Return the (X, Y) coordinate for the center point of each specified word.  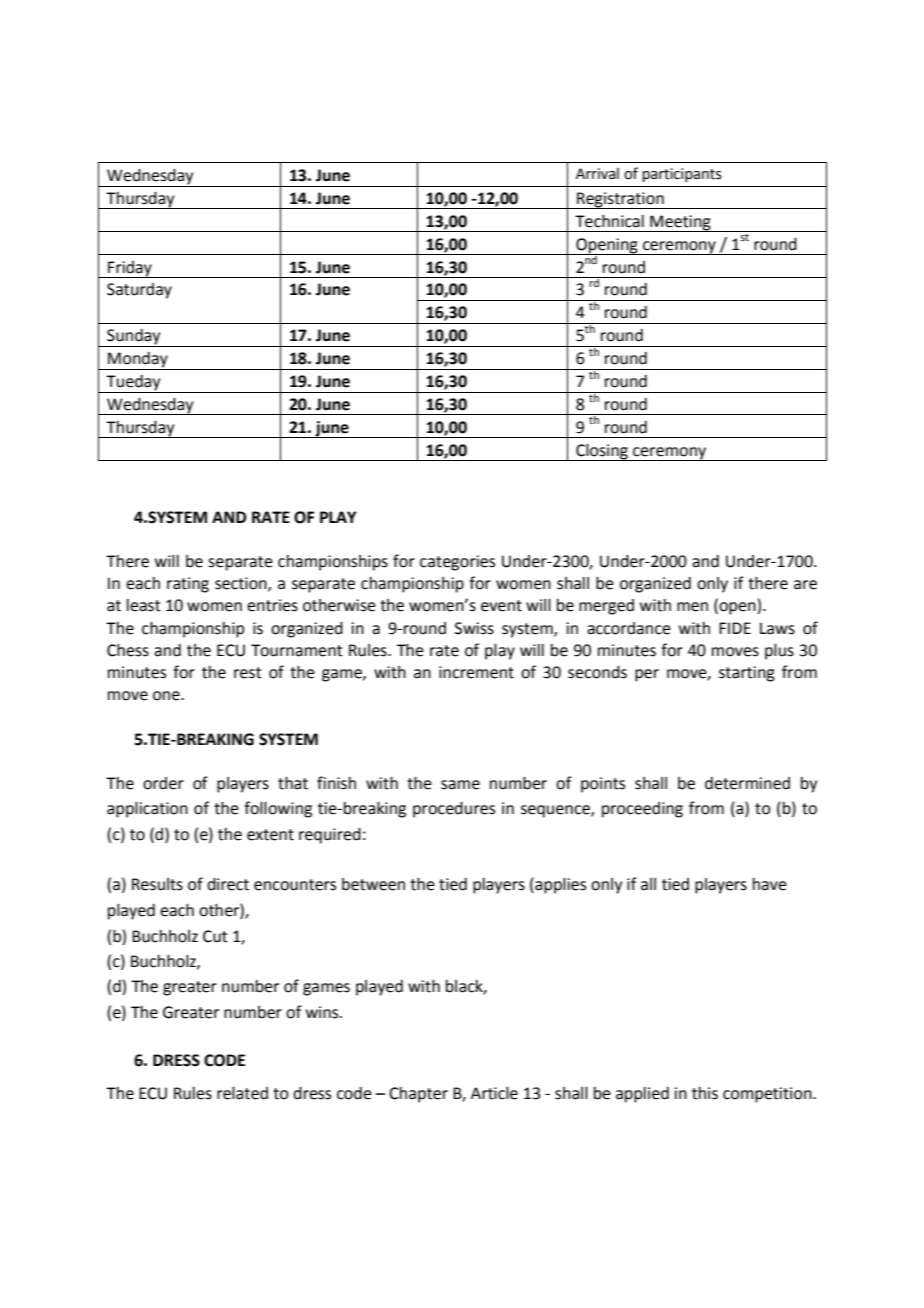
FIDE (735, 628)
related (242, 1093)
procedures (454, 810)
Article (494, 1093)
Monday (138, 361)
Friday (130, 269)
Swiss (474, 628)
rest (248, 673)
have (770, 884)
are (805, 585)
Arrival (597, 174)
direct (228, 884)
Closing (602, 452)
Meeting (680, 223)
